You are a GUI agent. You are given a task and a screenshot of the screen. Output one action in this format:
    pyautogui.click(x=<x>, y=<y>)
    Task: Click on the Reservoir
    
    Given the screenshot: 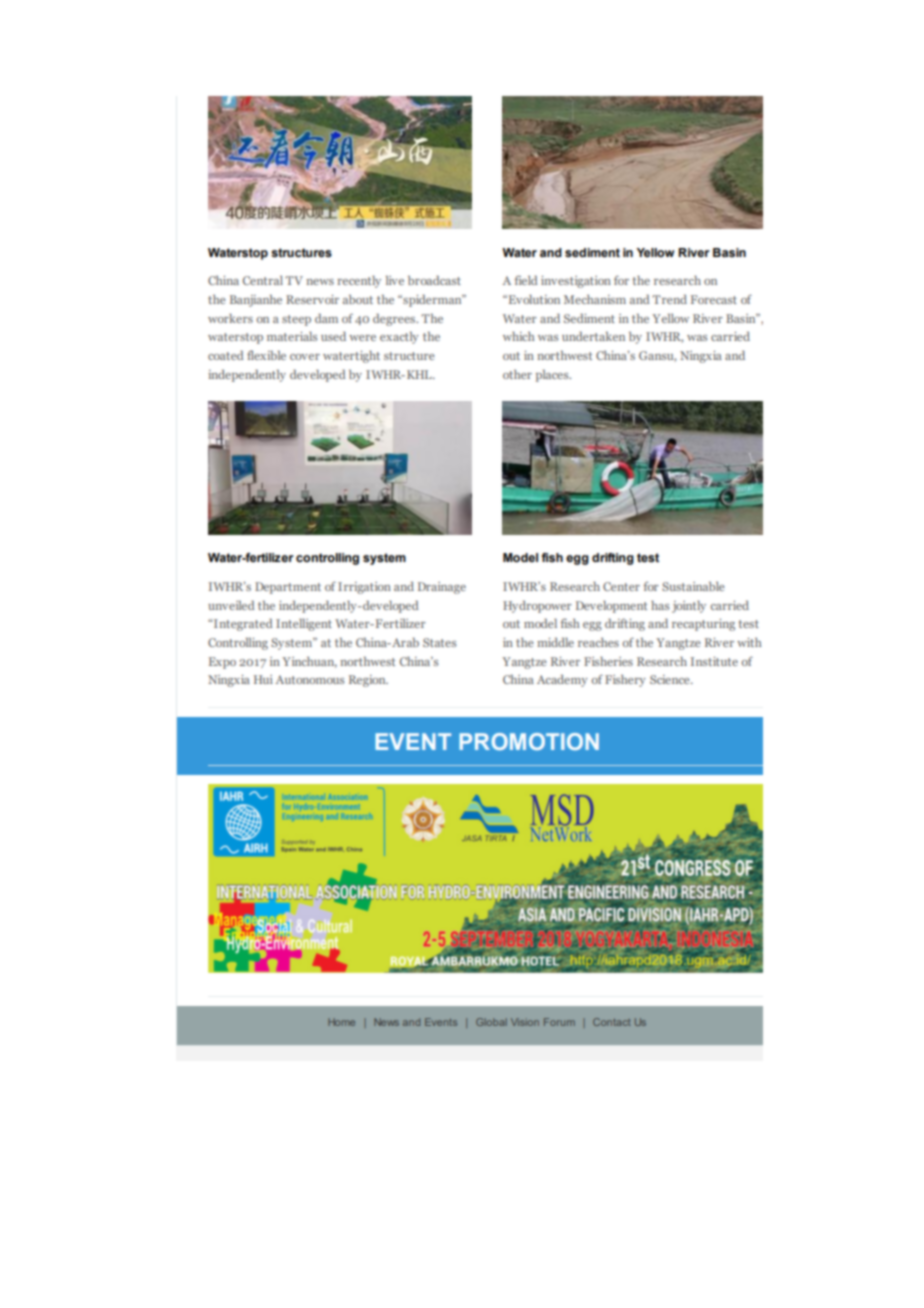 What is the action you would take?
    pyautogui.click(x=312, y=299)
